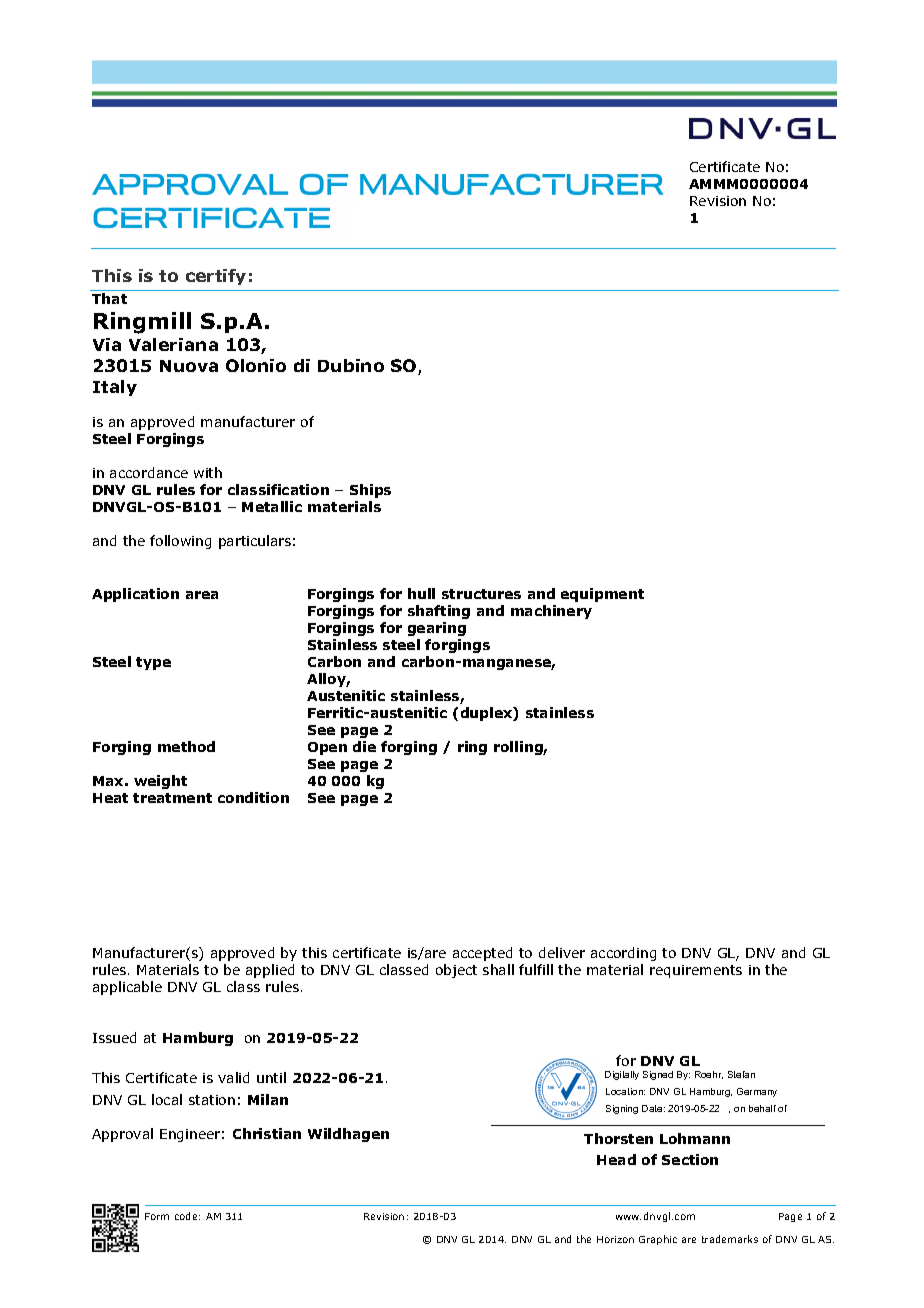 Image resolution: width=924 pixels, height=1308 pixels. I want to click on certify, so click(216, 277).
